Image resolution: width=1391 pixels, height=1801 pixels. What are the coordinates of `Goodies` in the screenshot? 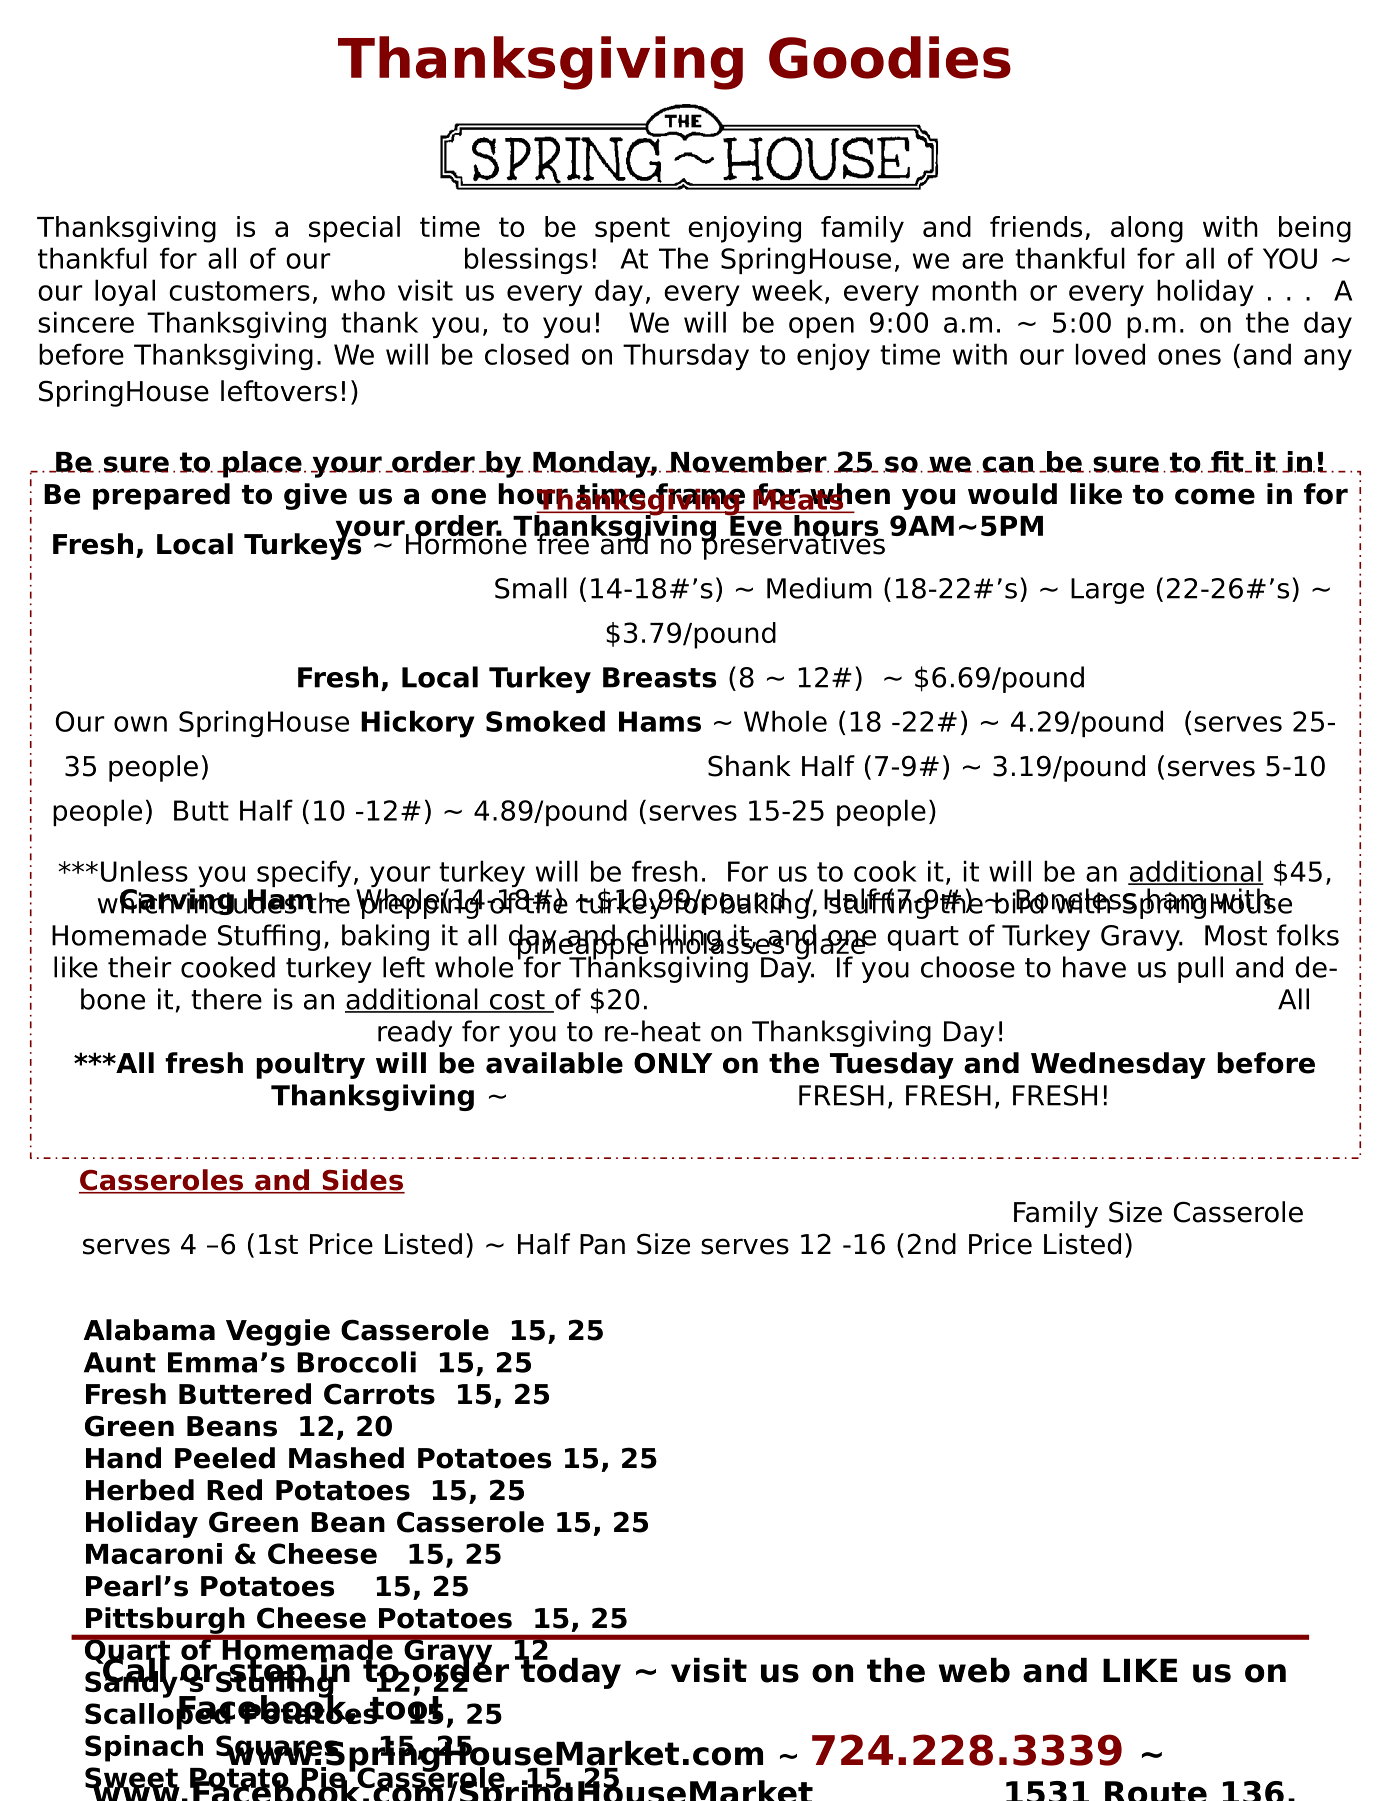 It's located at (890, 57).
